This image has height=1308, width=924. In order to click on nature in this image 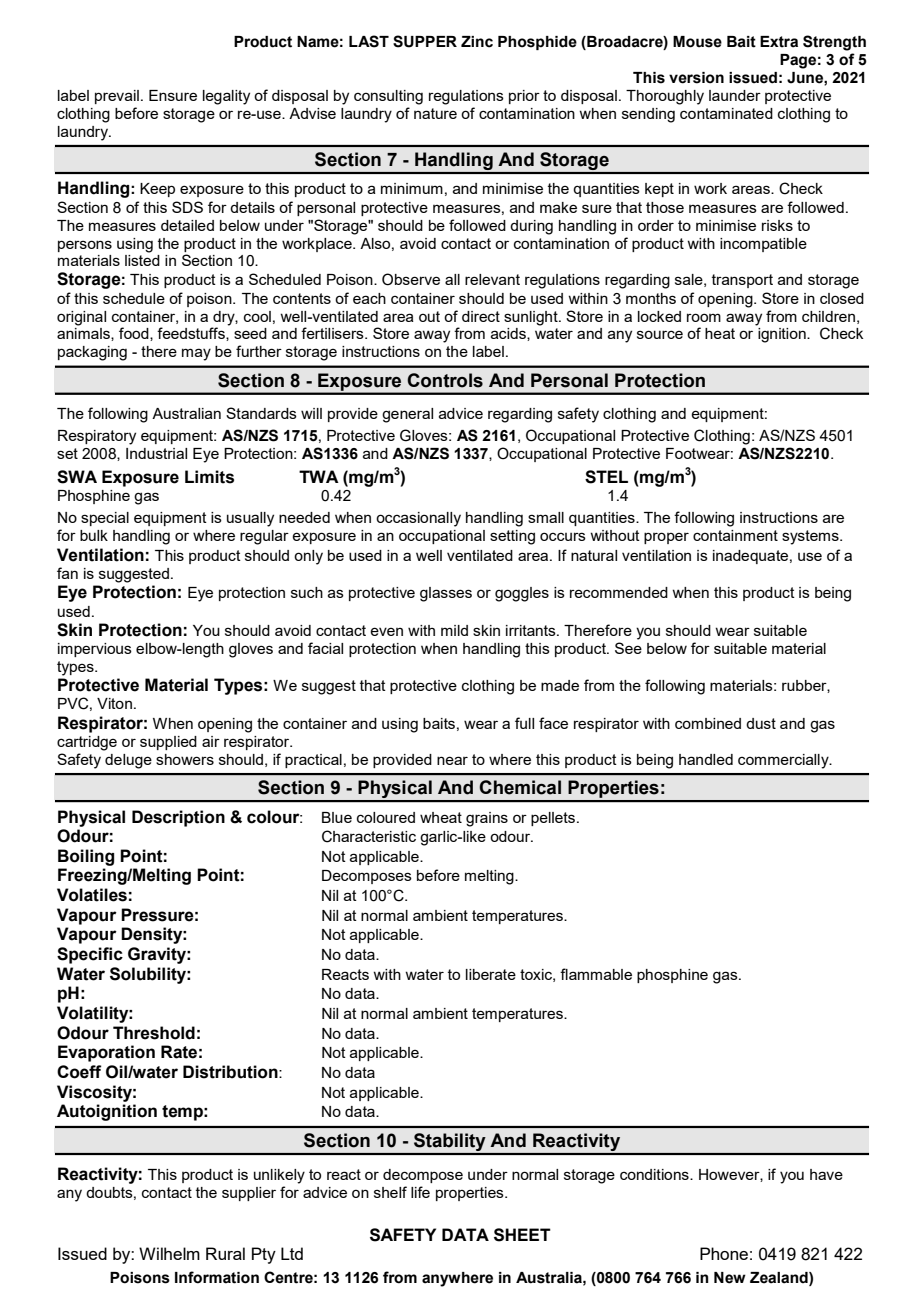, I will do `click(435, 113)`.
